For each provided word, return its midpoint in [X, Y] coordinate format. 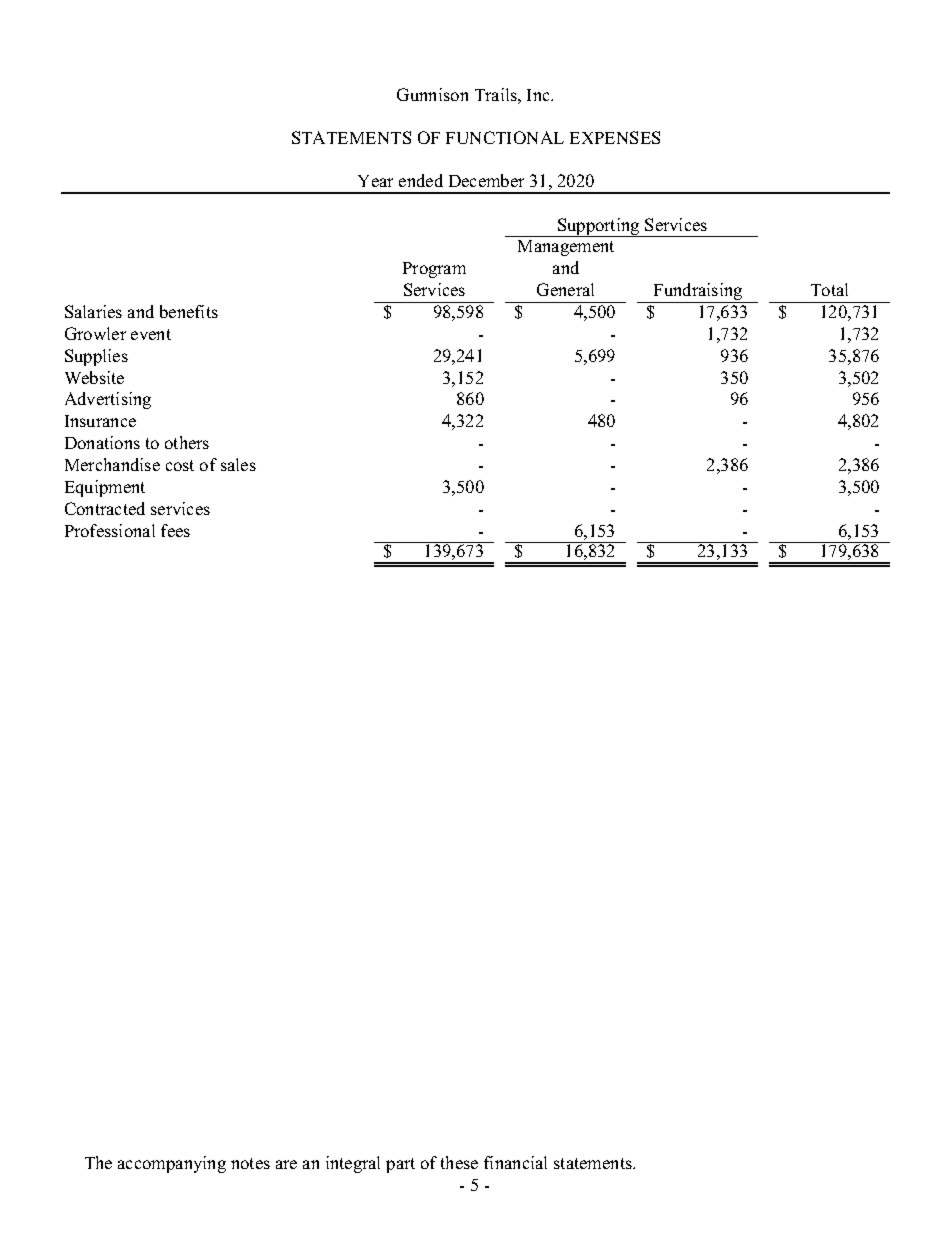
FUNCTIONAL [505, 137]
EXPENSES [615, 137]
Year [375, 181]
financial [515, 1162]
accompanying [172, 1164]
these [459, 1162]
